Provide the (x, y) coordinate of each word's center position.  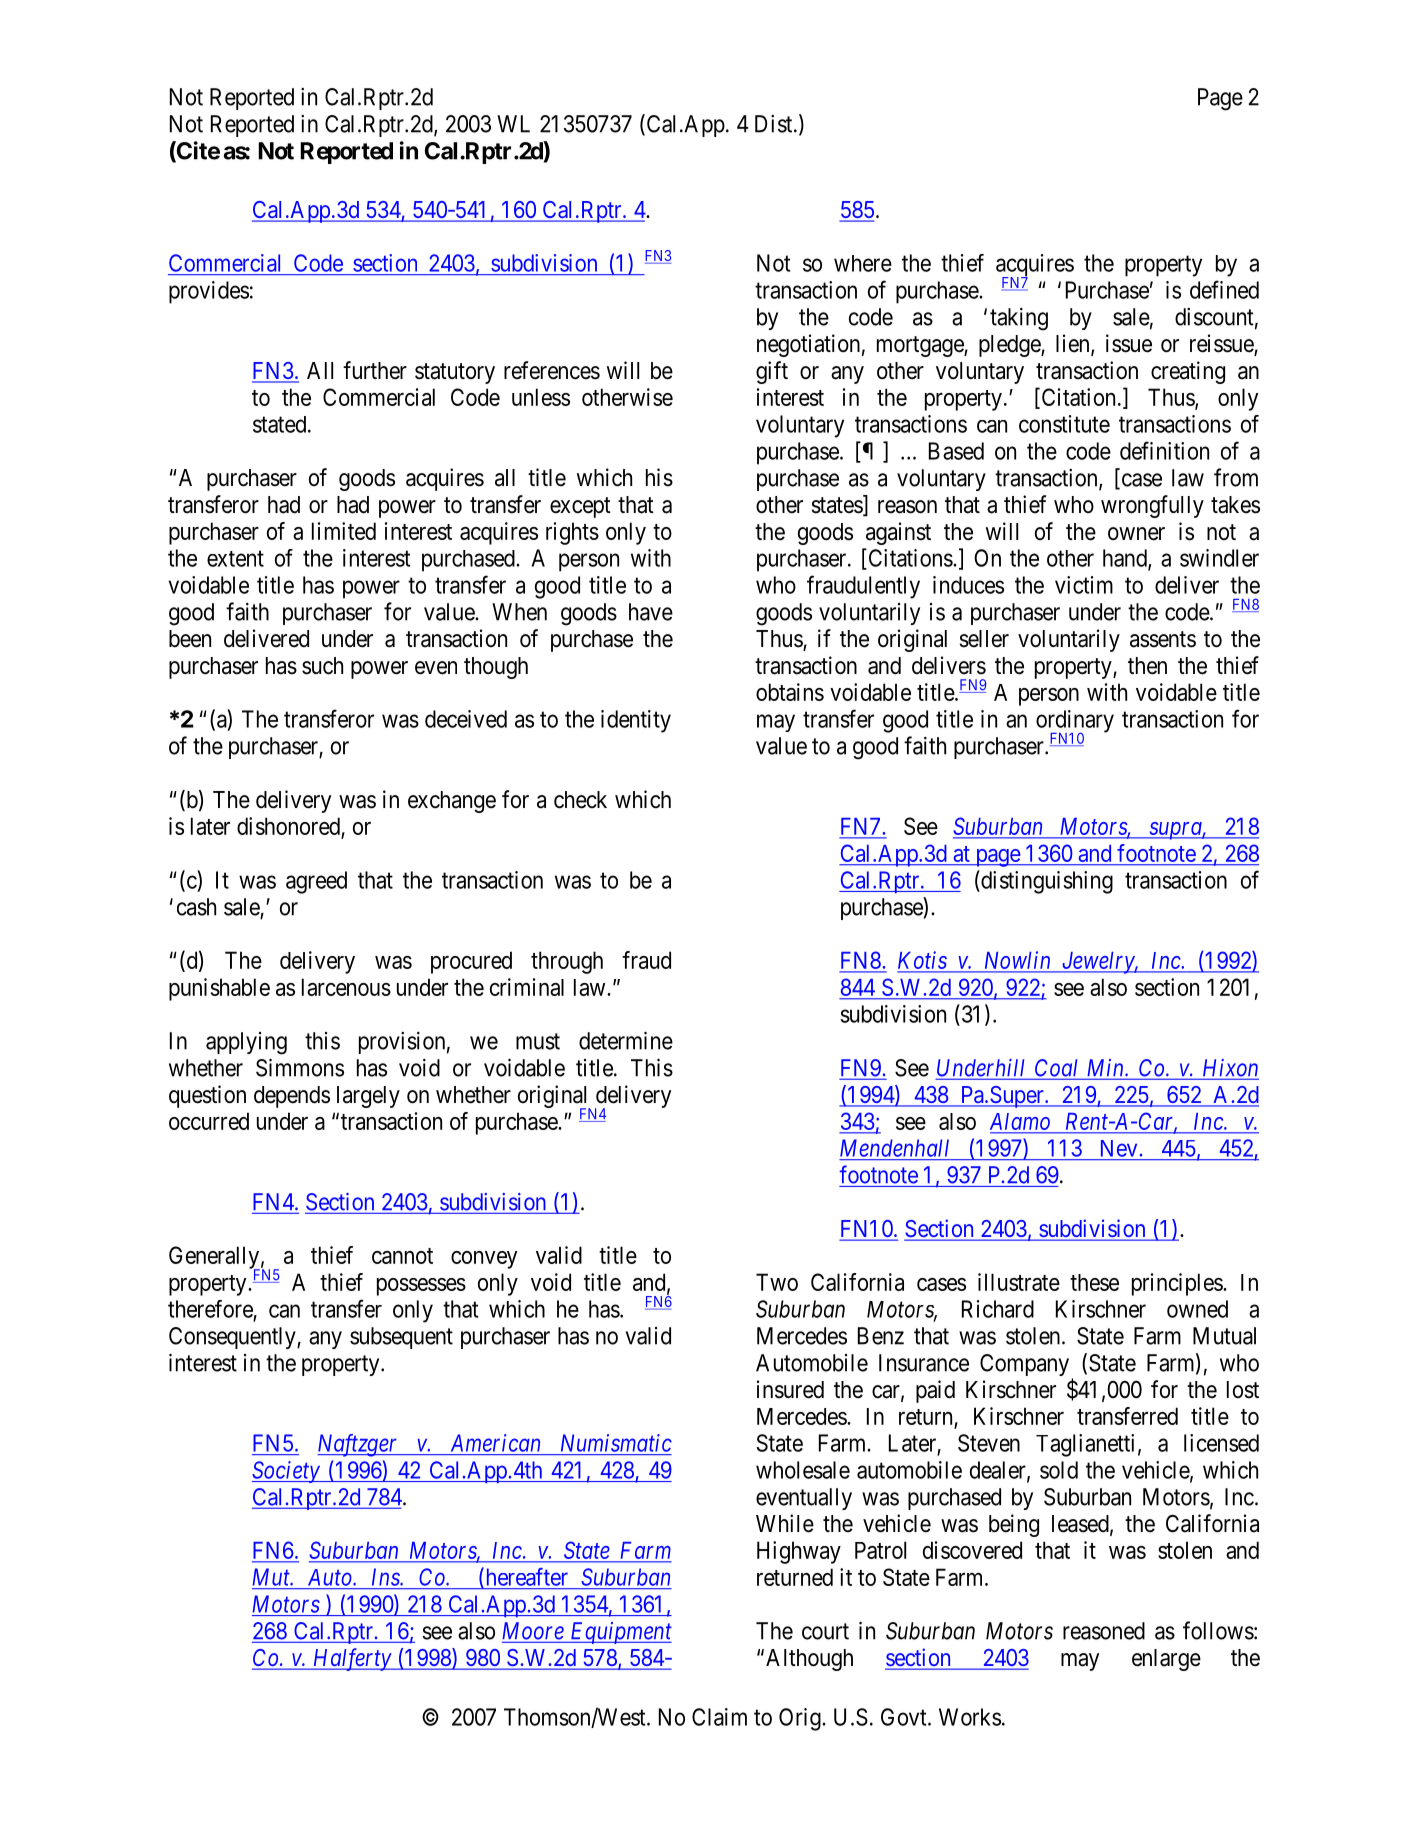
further (375, 370)
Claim (719, 1717)
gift (772, 372)
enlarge (1166, 1660)
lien (1074, 344)
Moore (533, 1631)
